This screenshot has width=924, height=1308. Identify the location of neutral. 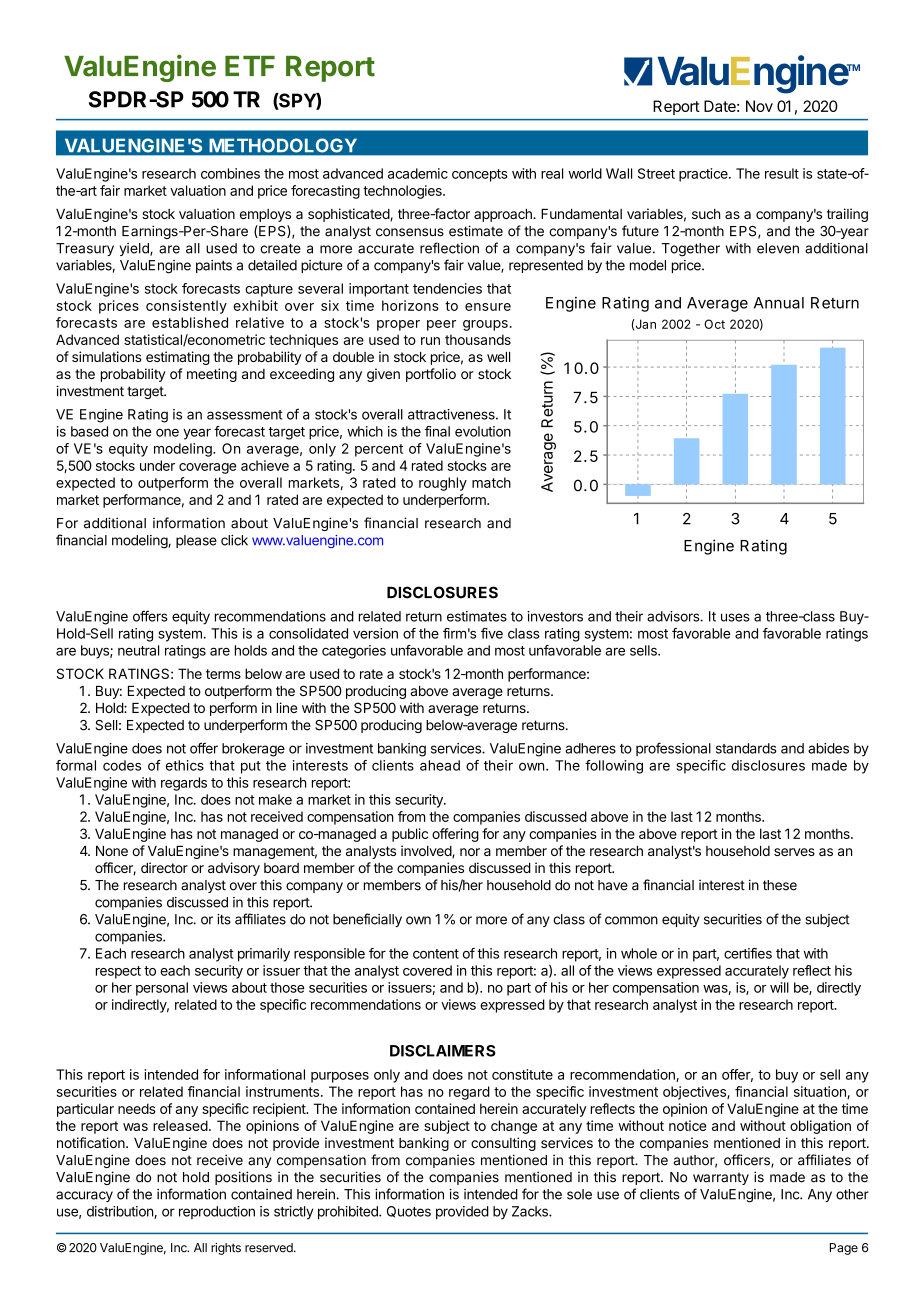
(138, 650).
